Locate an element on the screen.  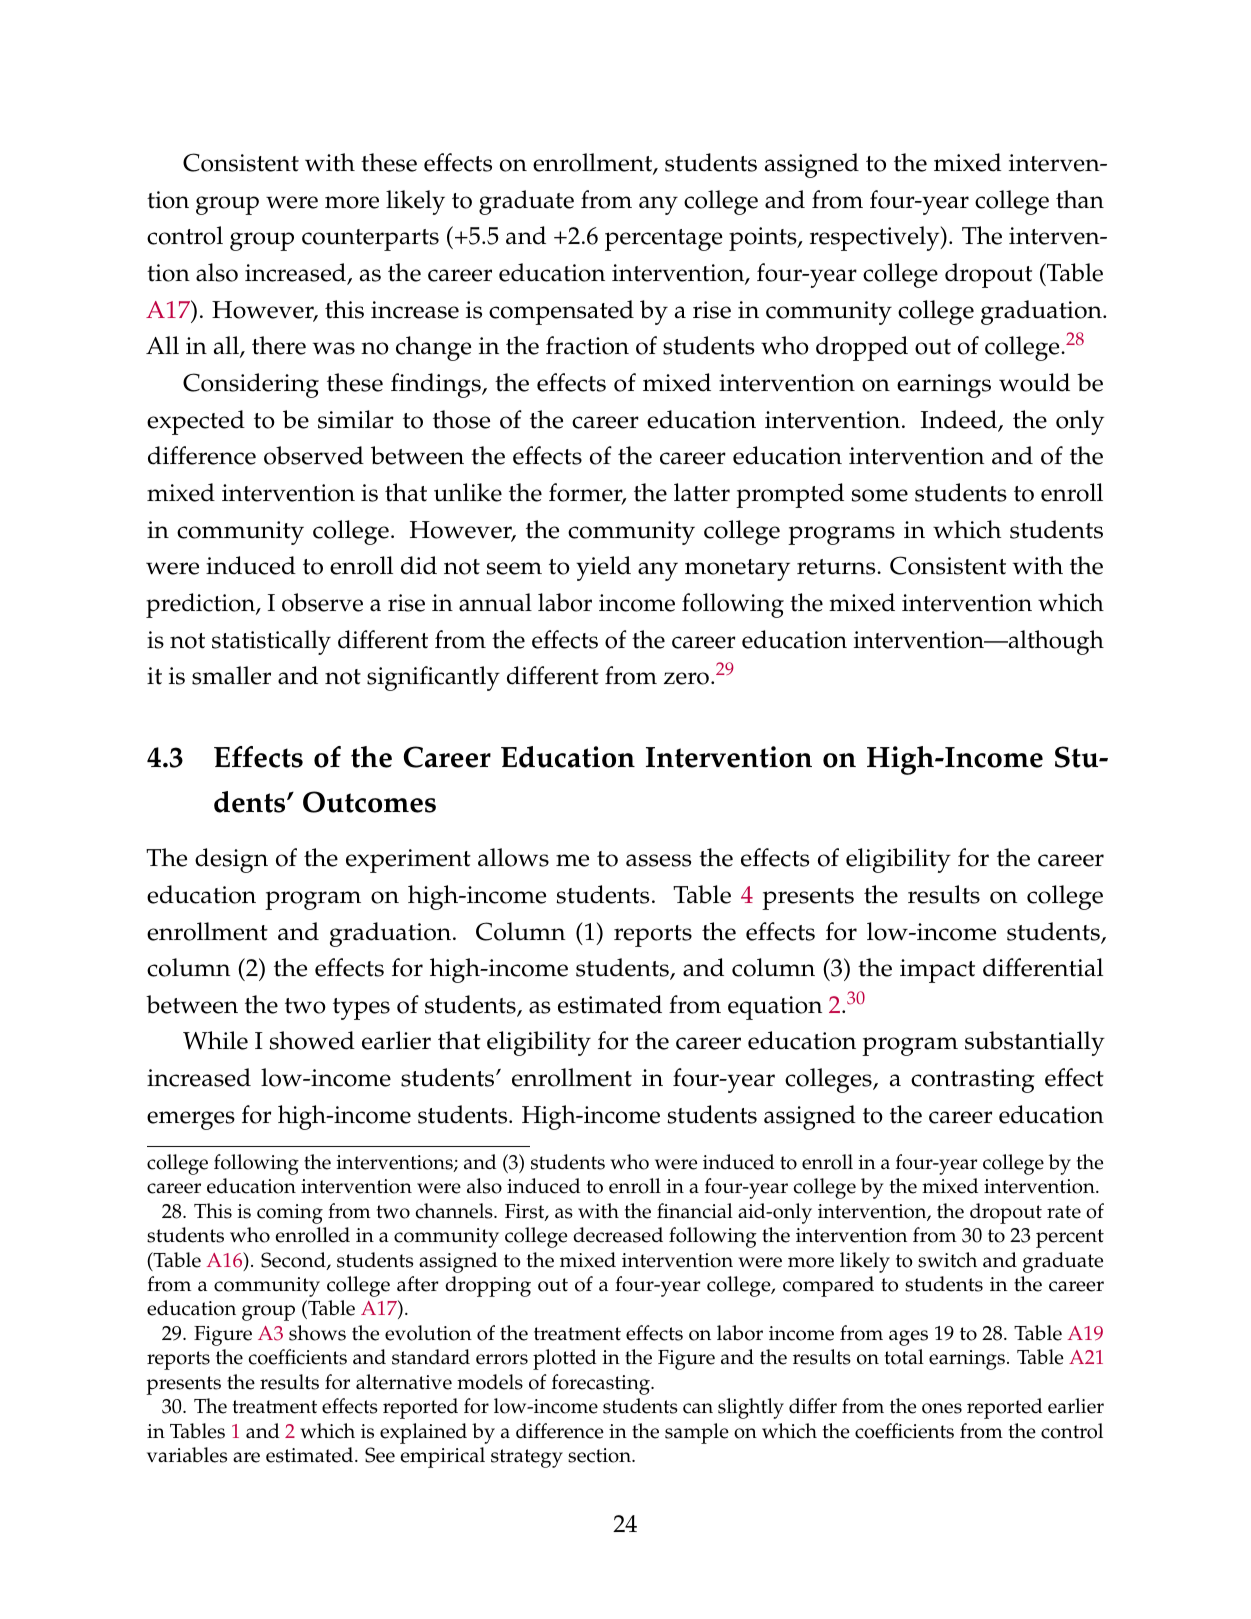
compensated is located at coordinates (561, 312).
